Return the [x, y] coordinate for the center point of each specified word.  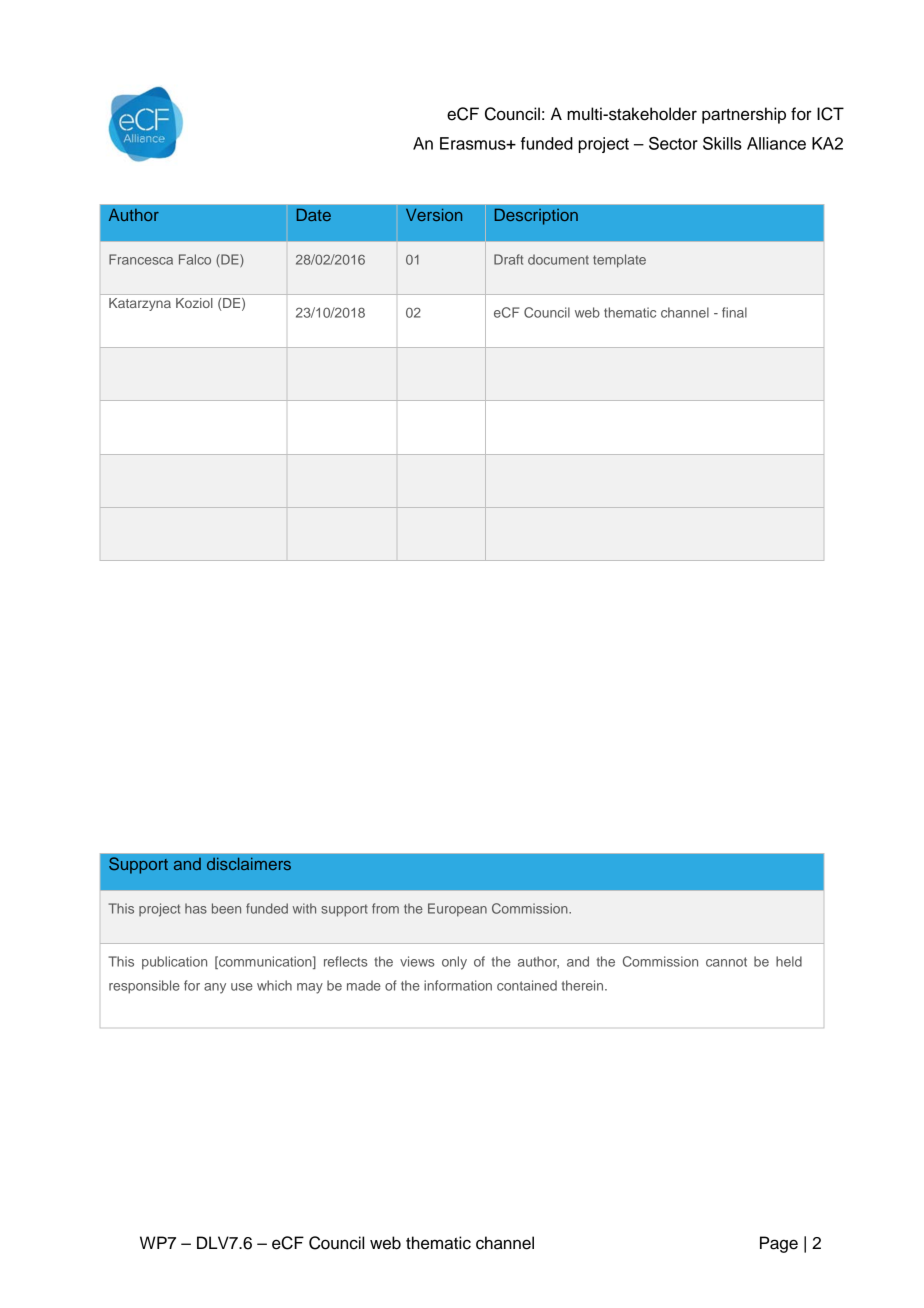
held [789, 961]
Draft [508, 259]
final [734, 312]
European [457, 910]
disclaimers [249, 863]
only [454, 963]
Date [314, 214]
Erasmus [474, 143]
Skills [722, 143]
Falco [195, 259]
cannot [726, 962]
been [226, 908]
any [215, 988]
